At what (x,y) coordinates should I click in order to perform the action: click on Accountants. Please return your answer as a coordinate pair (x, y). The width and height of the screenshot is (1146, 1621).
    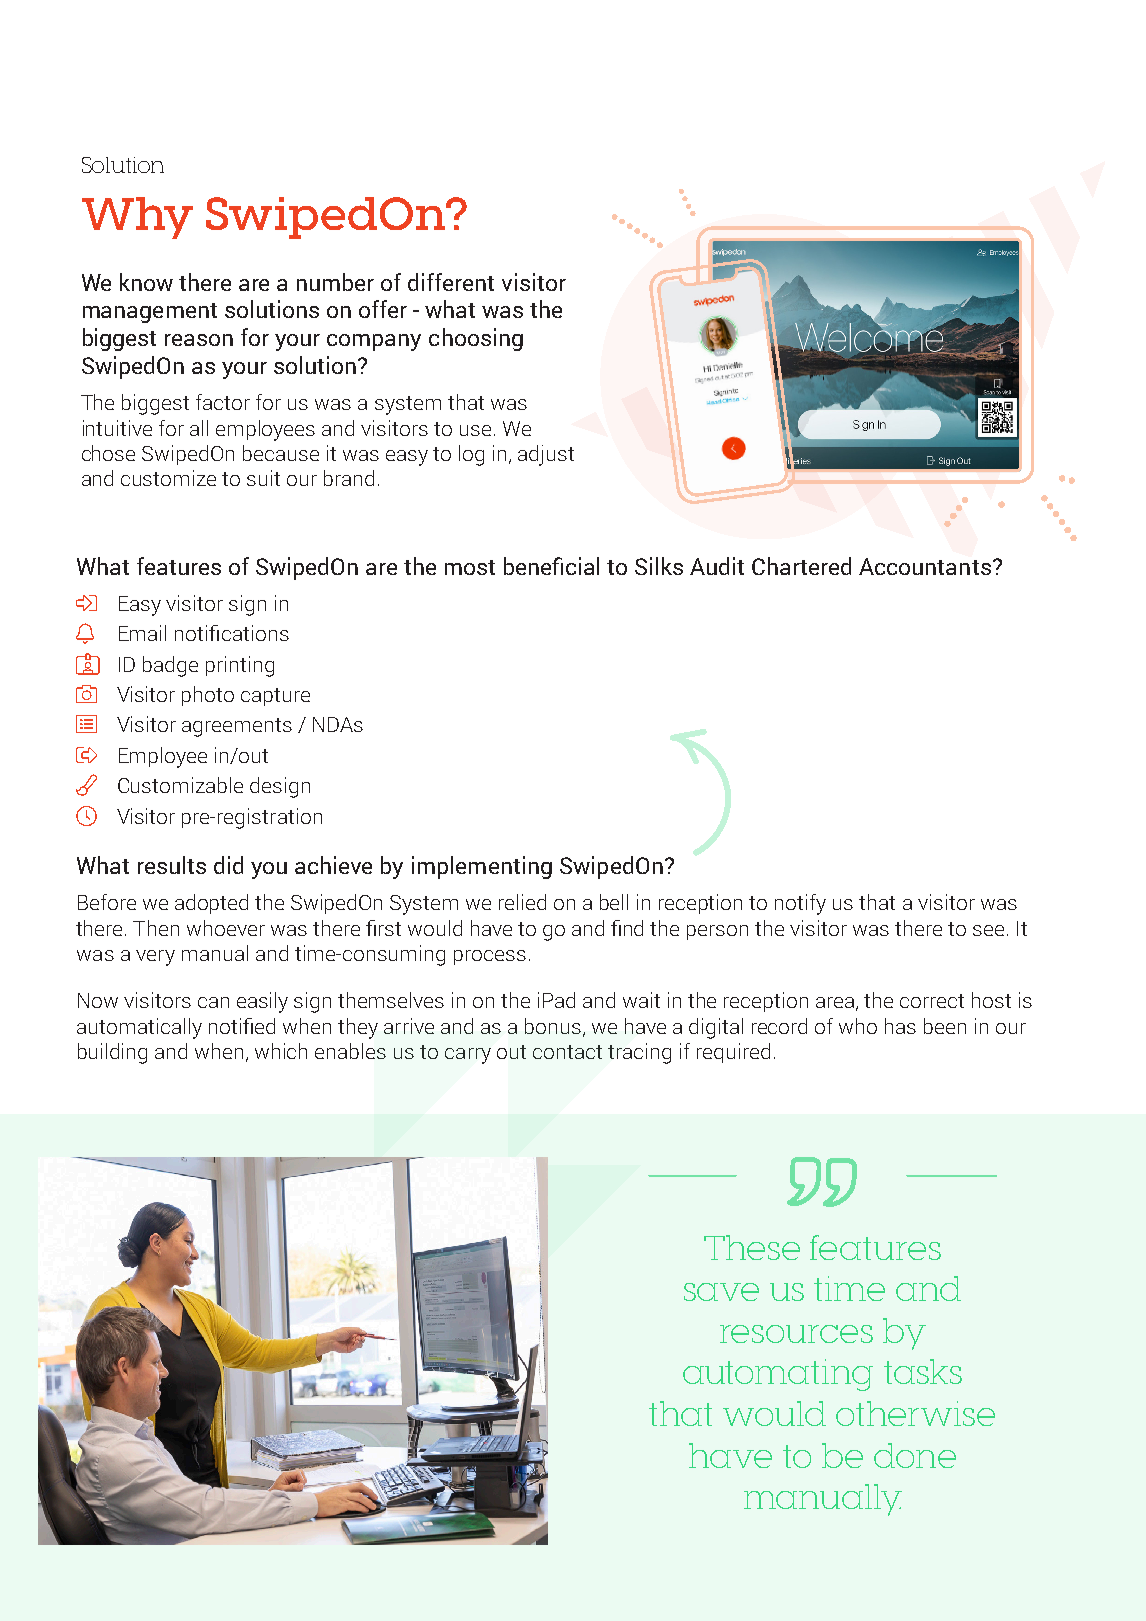
    Looking at the image, I should click on (925, 566).
